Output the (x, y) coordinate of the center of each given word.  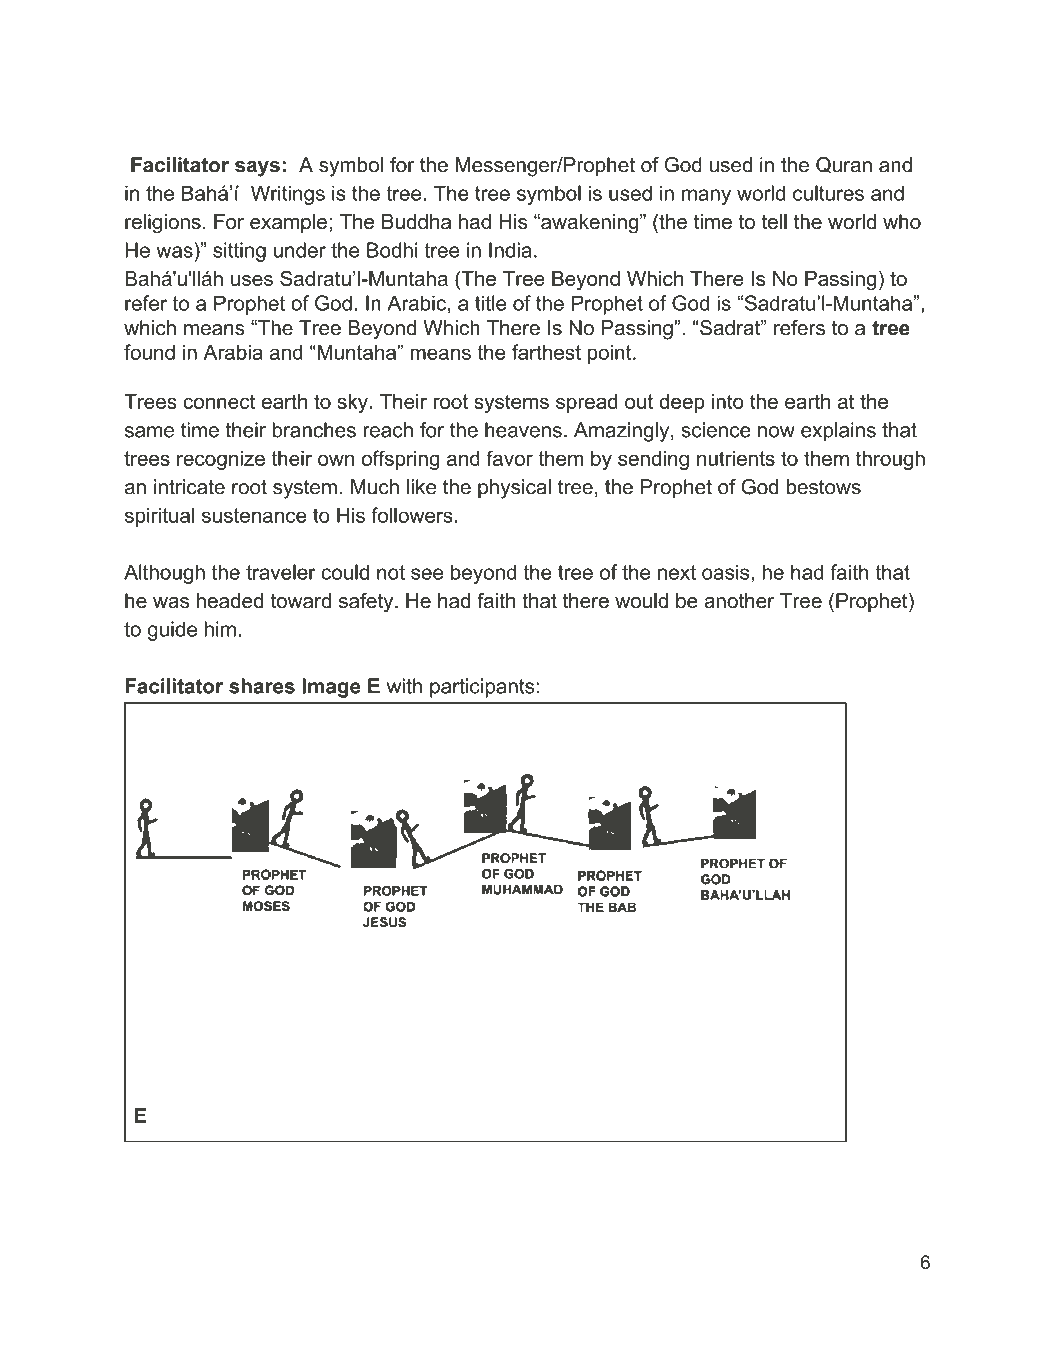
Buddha (416, 222)
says (257, 169)
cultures (828, 193)
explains (838, 432)
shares (262, 686)
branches (314, 430)
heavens (523, 430)
